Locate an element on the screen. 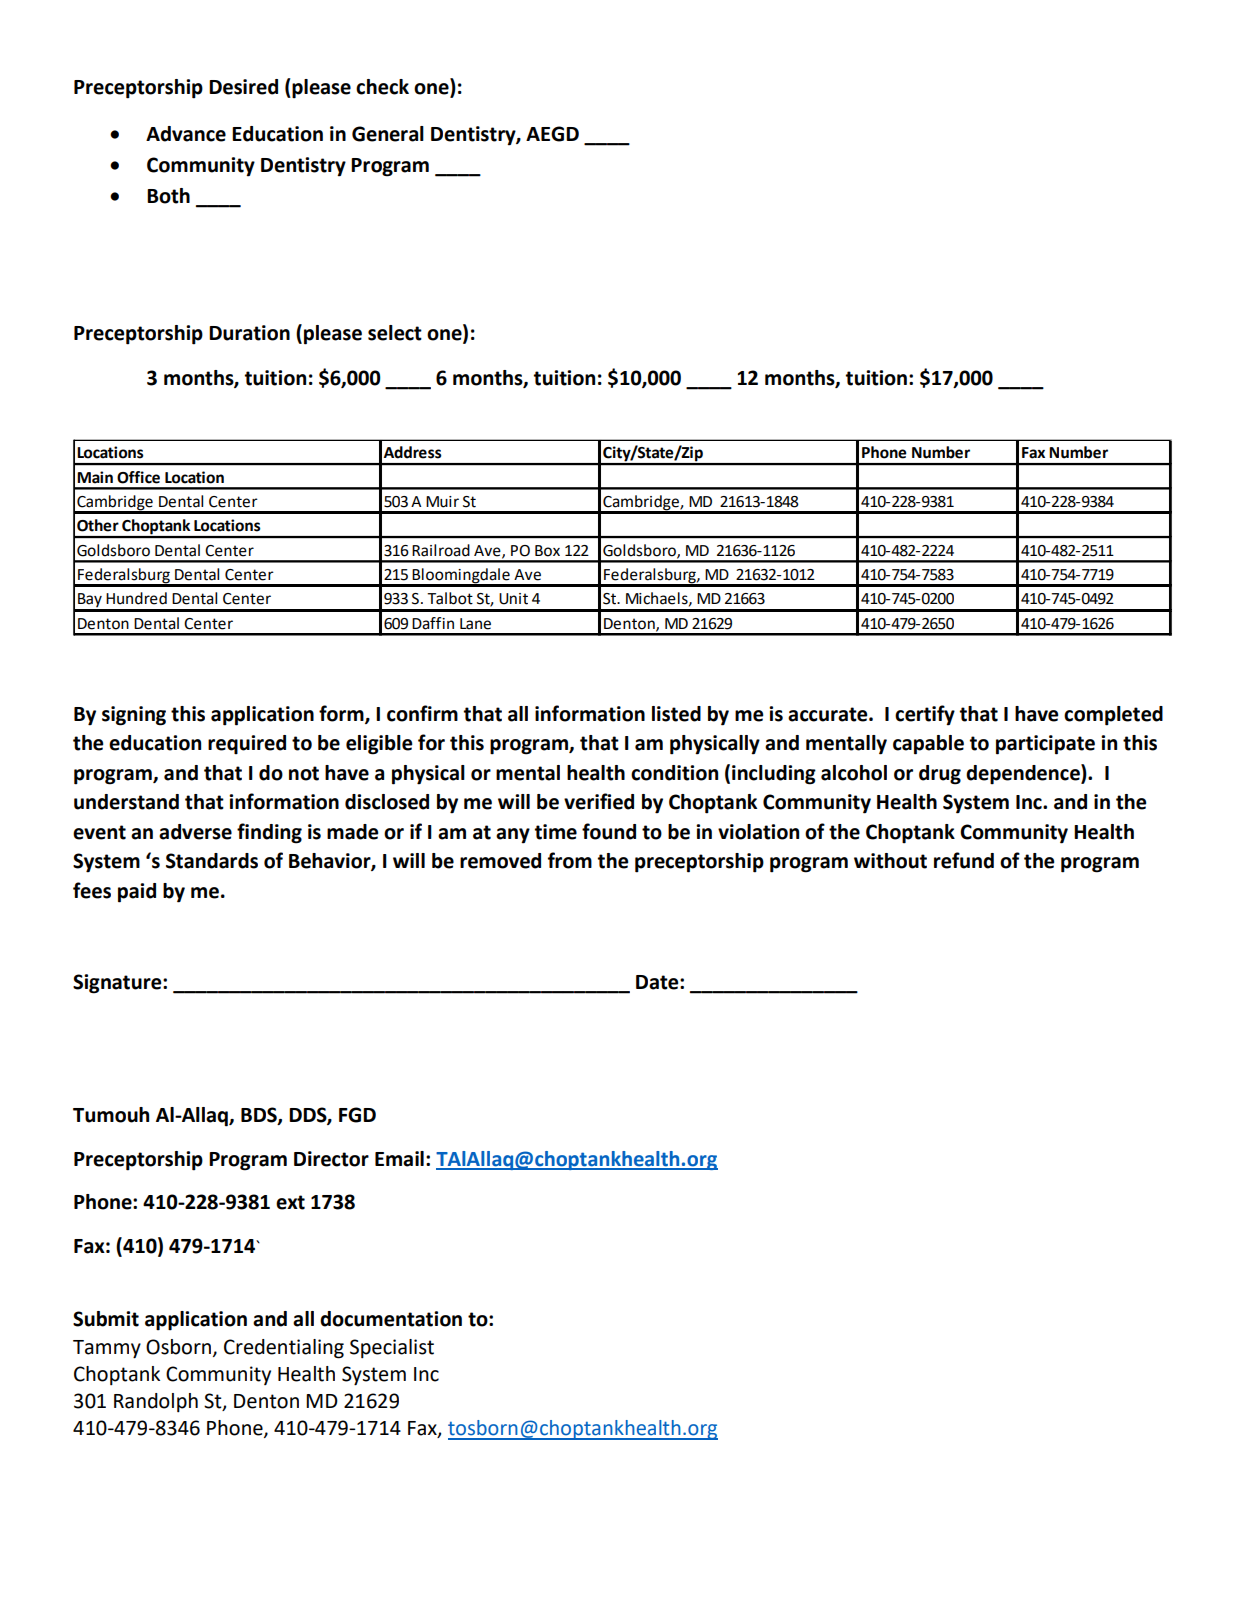 This screenshot has width=1245, height=1611. BDS is located at coordinates (260, 1116).
